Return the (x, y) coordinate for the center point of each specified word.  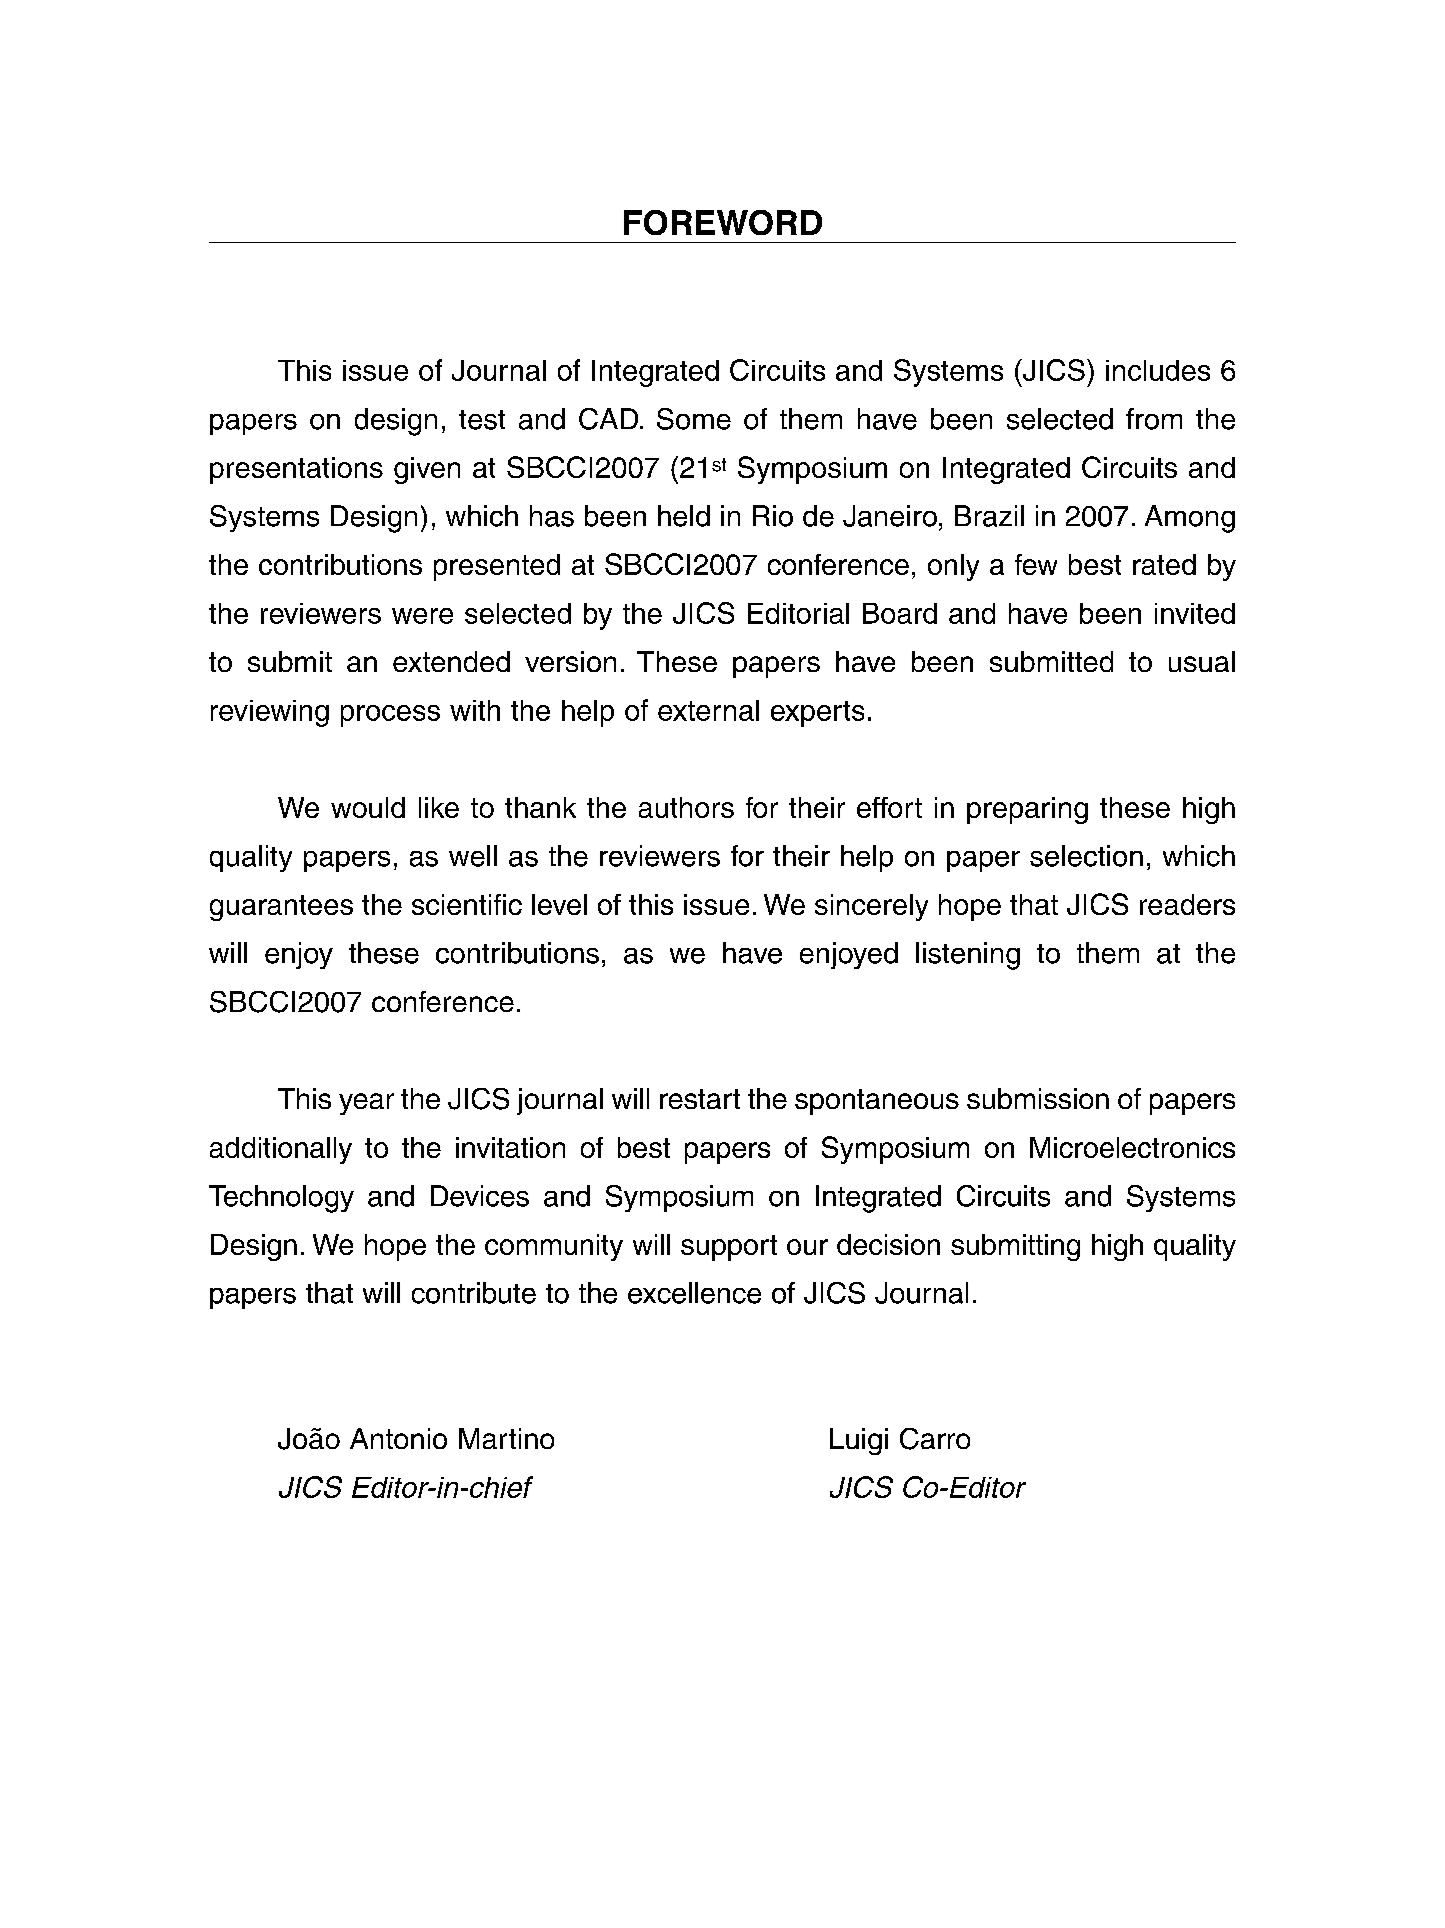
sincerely (871, 907)
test (482, 420)
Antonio (398, 1438)
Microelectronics (1132, 1147)
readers (1187, 904)
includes (1158, 370)
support (729, 1248)
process (390, 716)
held (684, 516)
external (708, 710)
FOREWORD (723, 222)
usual (1202, 661)
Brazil (989, 516)
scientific (467, 904)
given (427, 470)
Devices (480, 1196)
